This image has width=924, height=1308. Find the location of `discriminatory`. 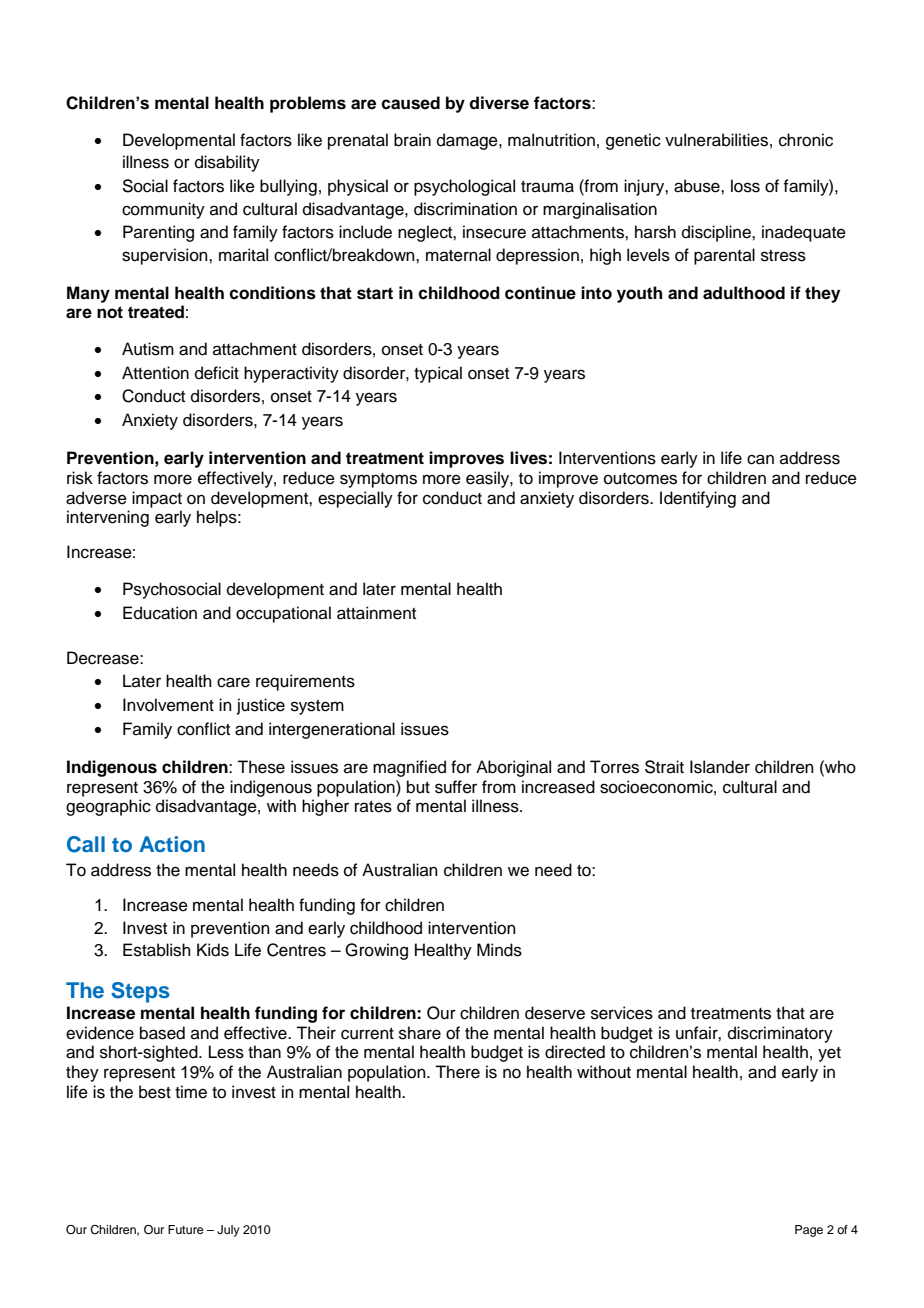

discriminatory is located at coordinates (780, 1034).
